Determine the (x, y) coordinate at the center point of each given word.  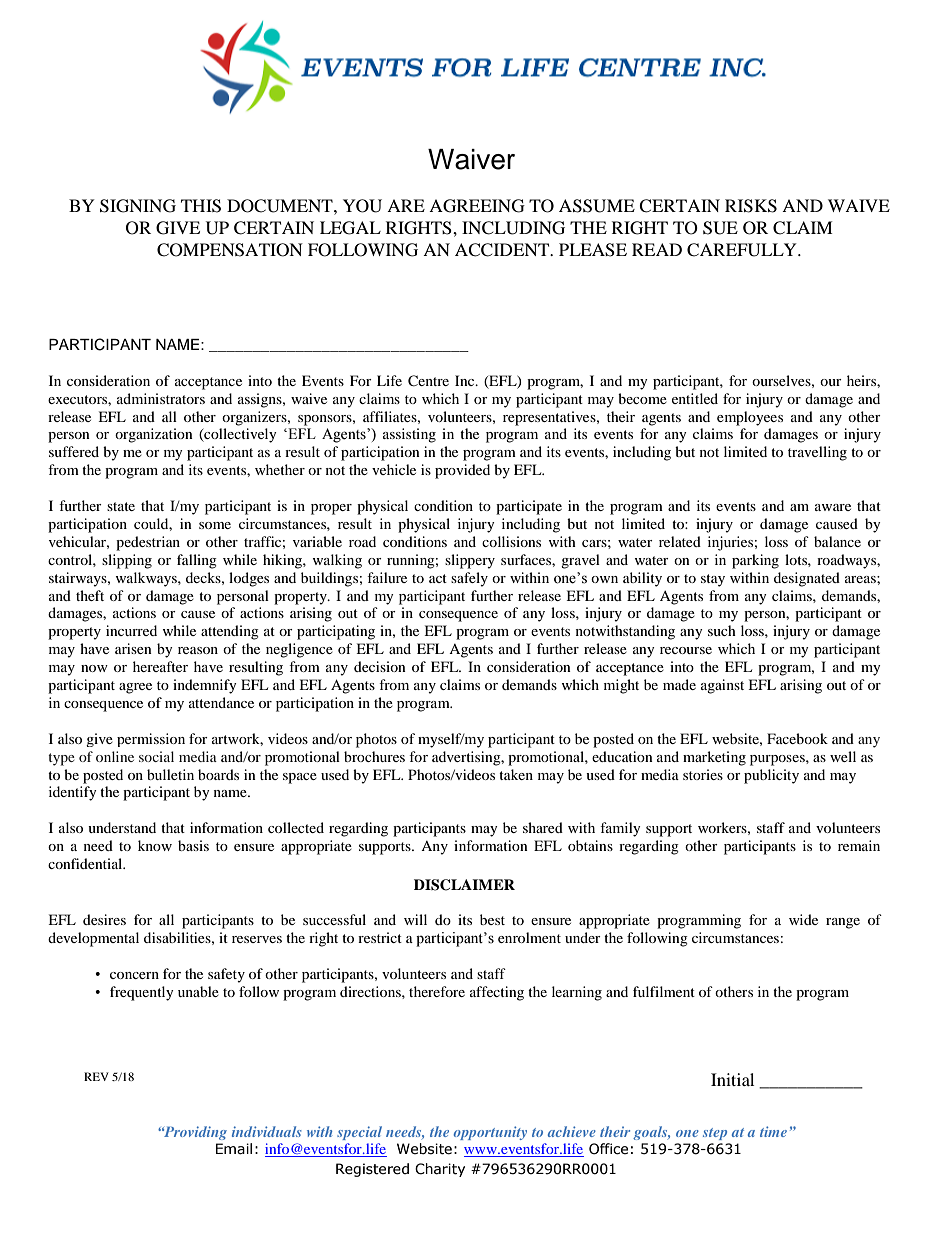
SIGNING (138, 206)
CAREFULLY (743, 250)
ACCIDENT (503, 250)
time (773, 1131)
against (722, 686)
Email (234, 1149)
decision (380, 666)
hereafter (160, 666)
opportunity (490, 1133)
